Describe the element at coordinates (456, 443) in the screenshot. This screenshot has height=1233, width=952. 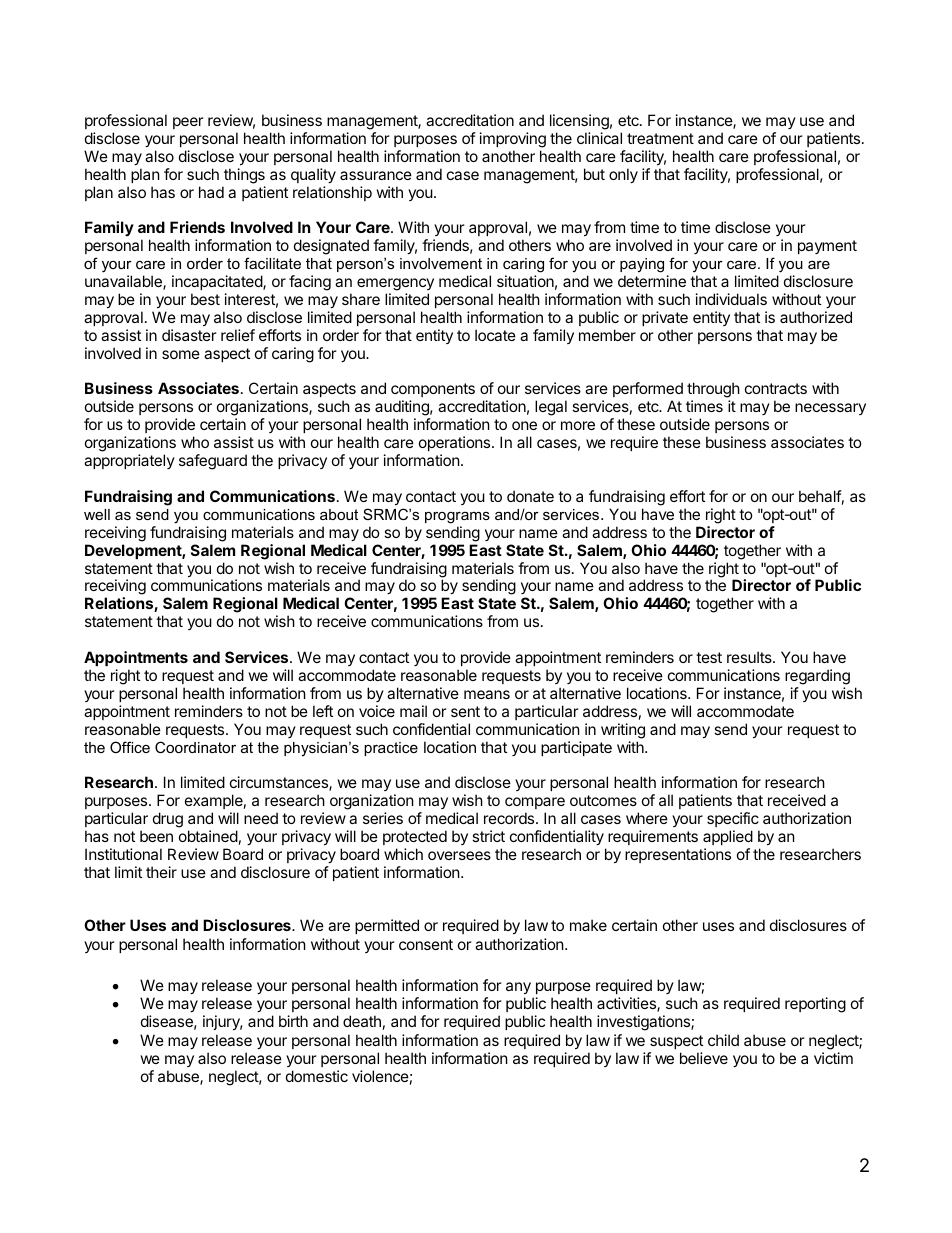
I see `operations` at that location.
